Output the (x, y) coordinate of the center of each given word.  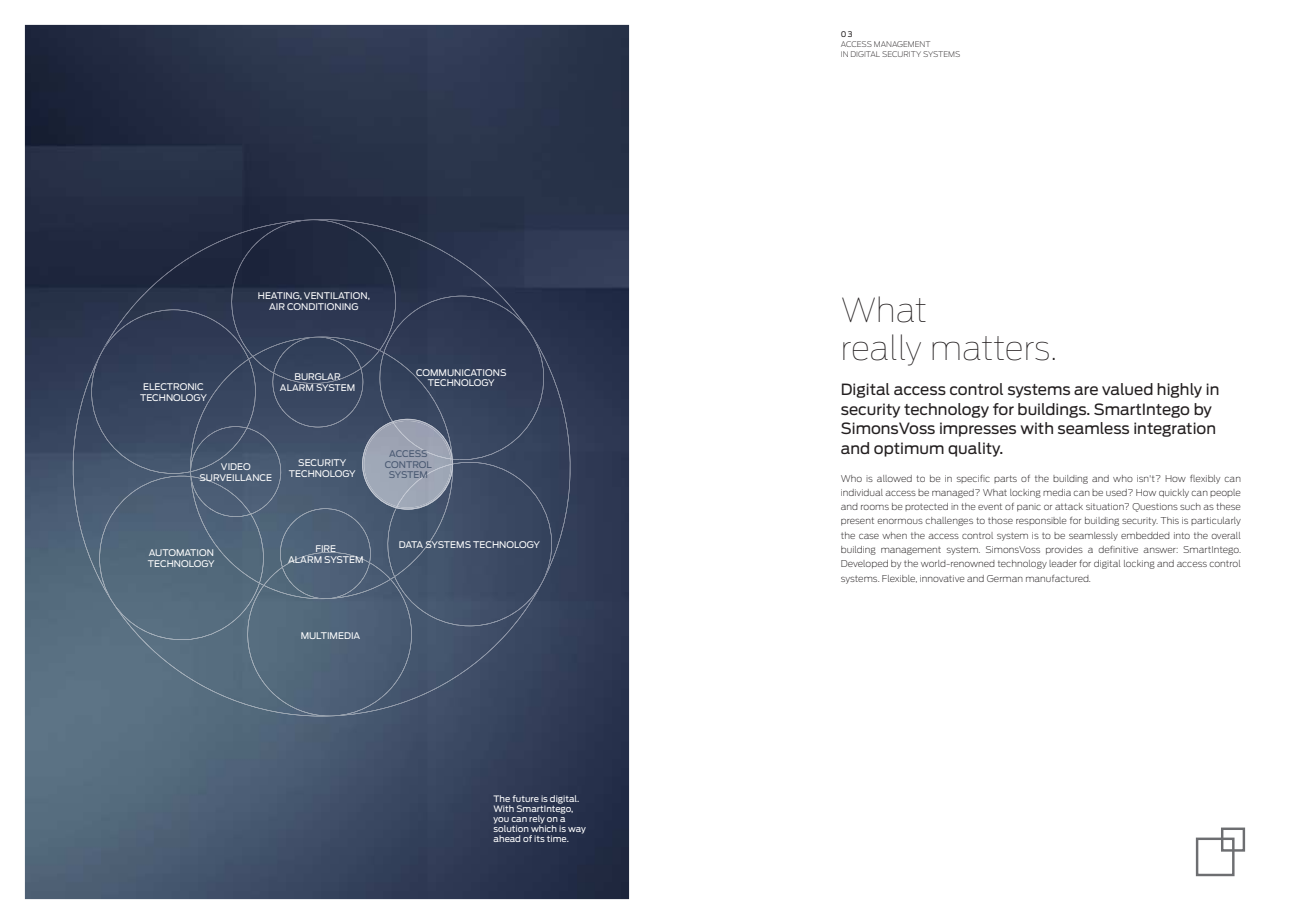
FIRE (326, 549)
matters (990, 348)
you (501, 821)
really (882, 350)
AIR (277, 306)
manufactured (1058, 578)
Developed (864, 564)
